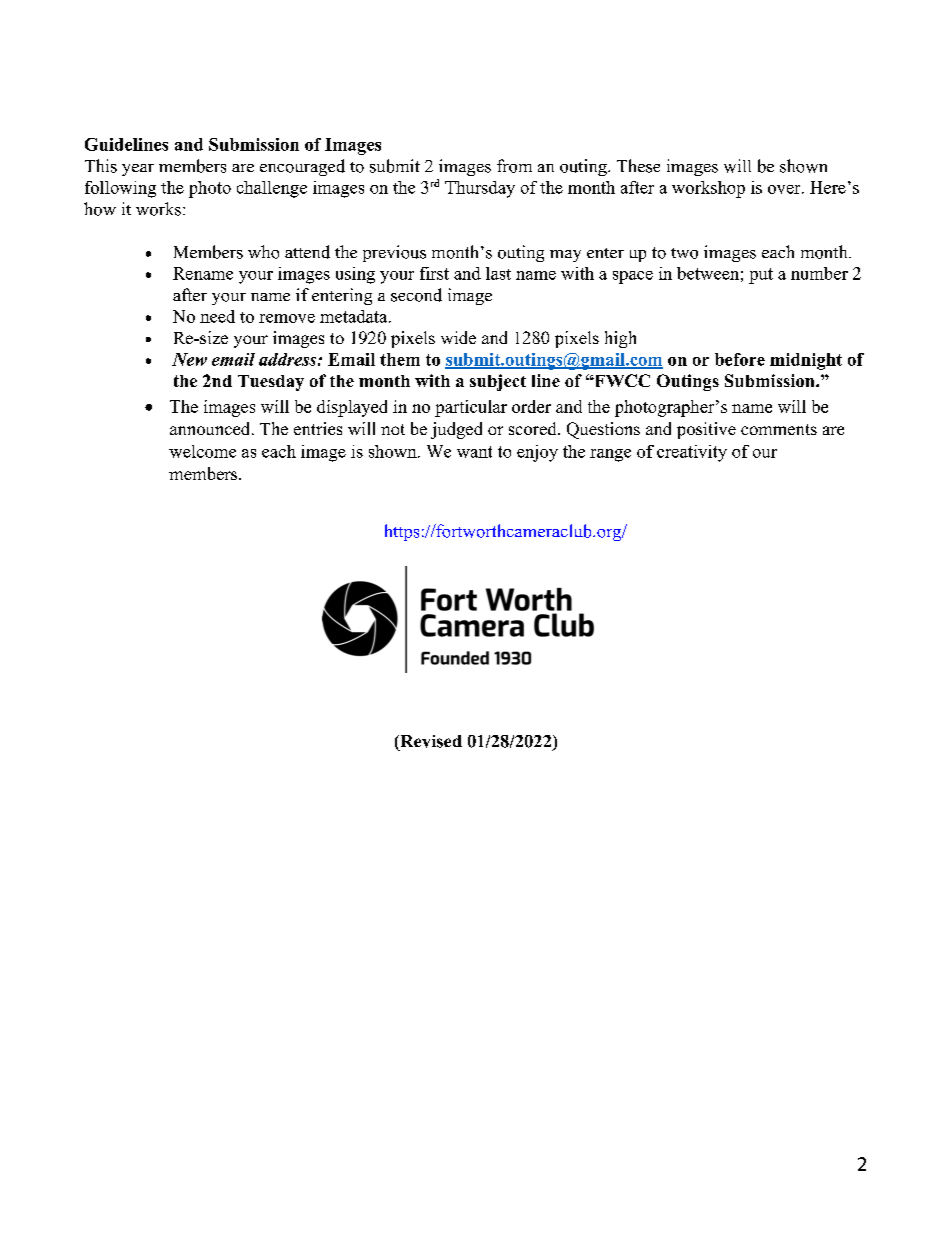  I want to click on Revised, so click(430, 741).
